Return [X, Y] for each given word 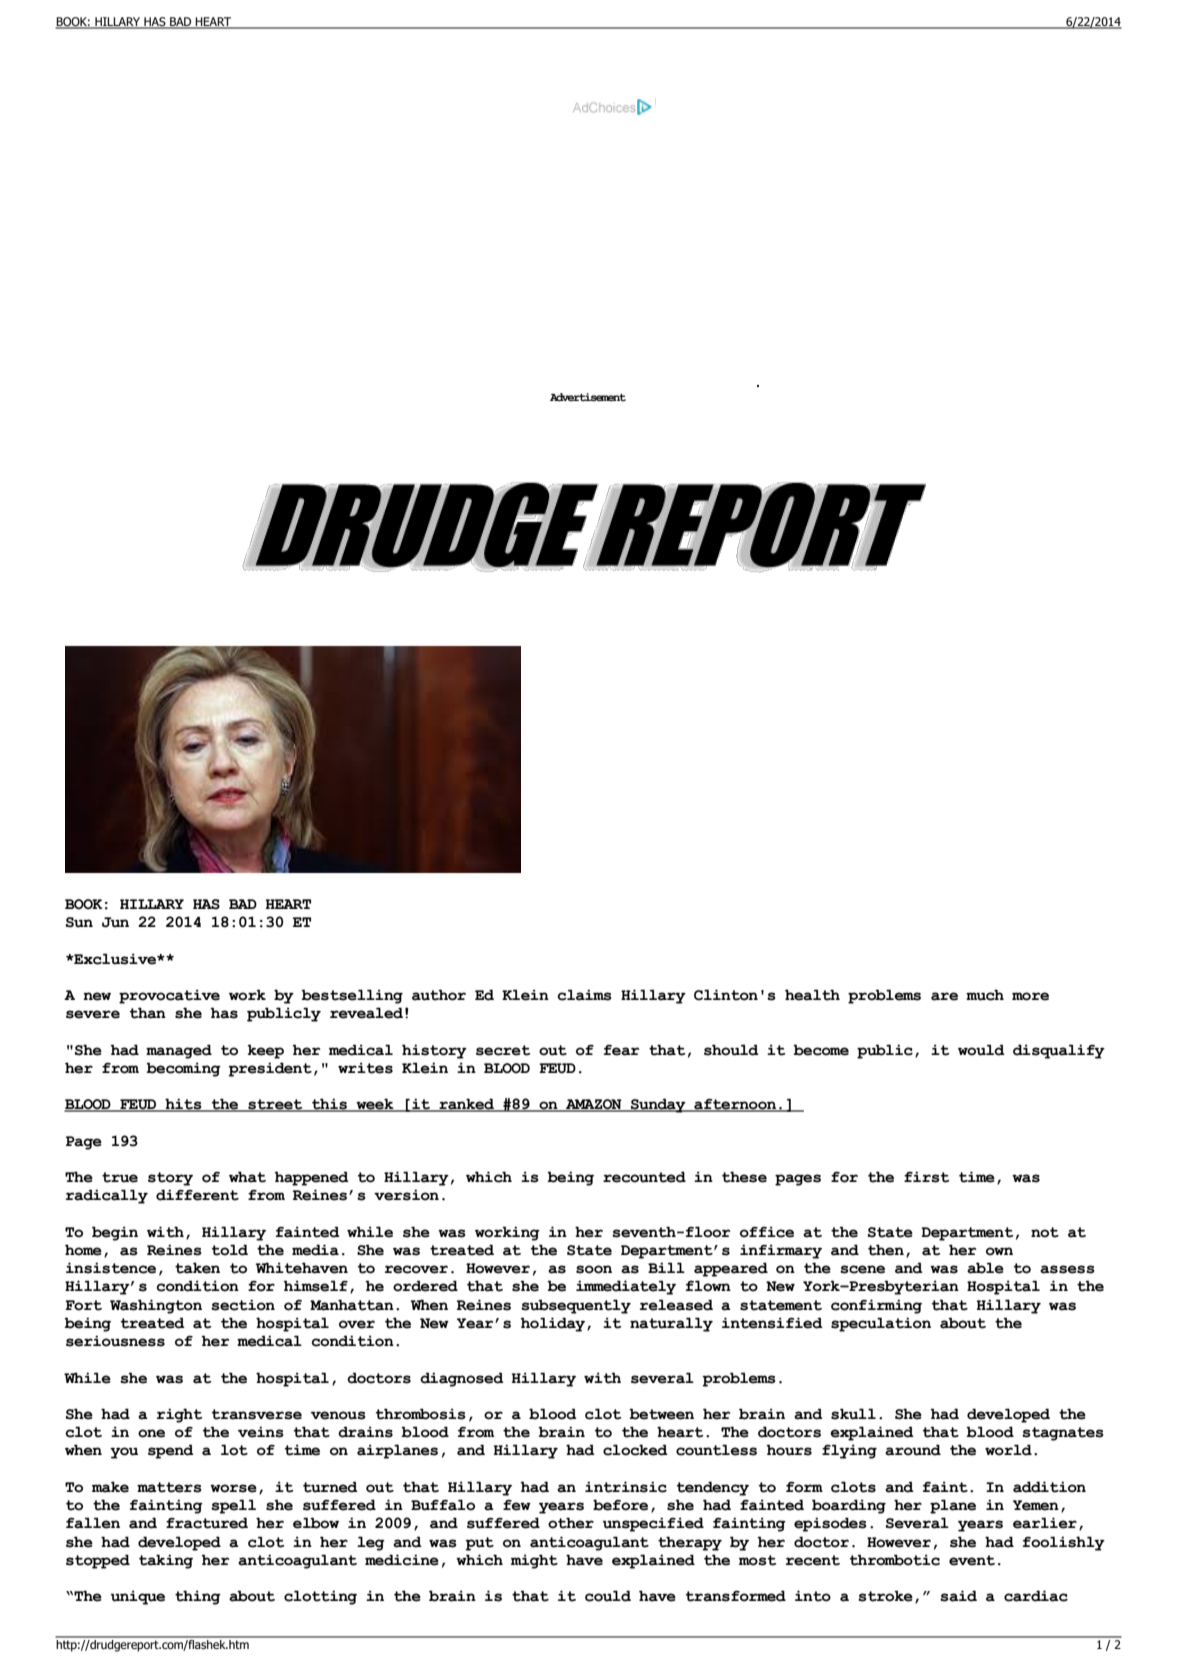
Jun [115, 922]
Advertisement [588, 397]
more [1030, 996]
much [985, 995]
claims [584, 995]
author [439, 995]
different [197, 1195]
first [927, 1177]
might [534, 1561]
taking [166, 1561]
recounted [644, 1177]
